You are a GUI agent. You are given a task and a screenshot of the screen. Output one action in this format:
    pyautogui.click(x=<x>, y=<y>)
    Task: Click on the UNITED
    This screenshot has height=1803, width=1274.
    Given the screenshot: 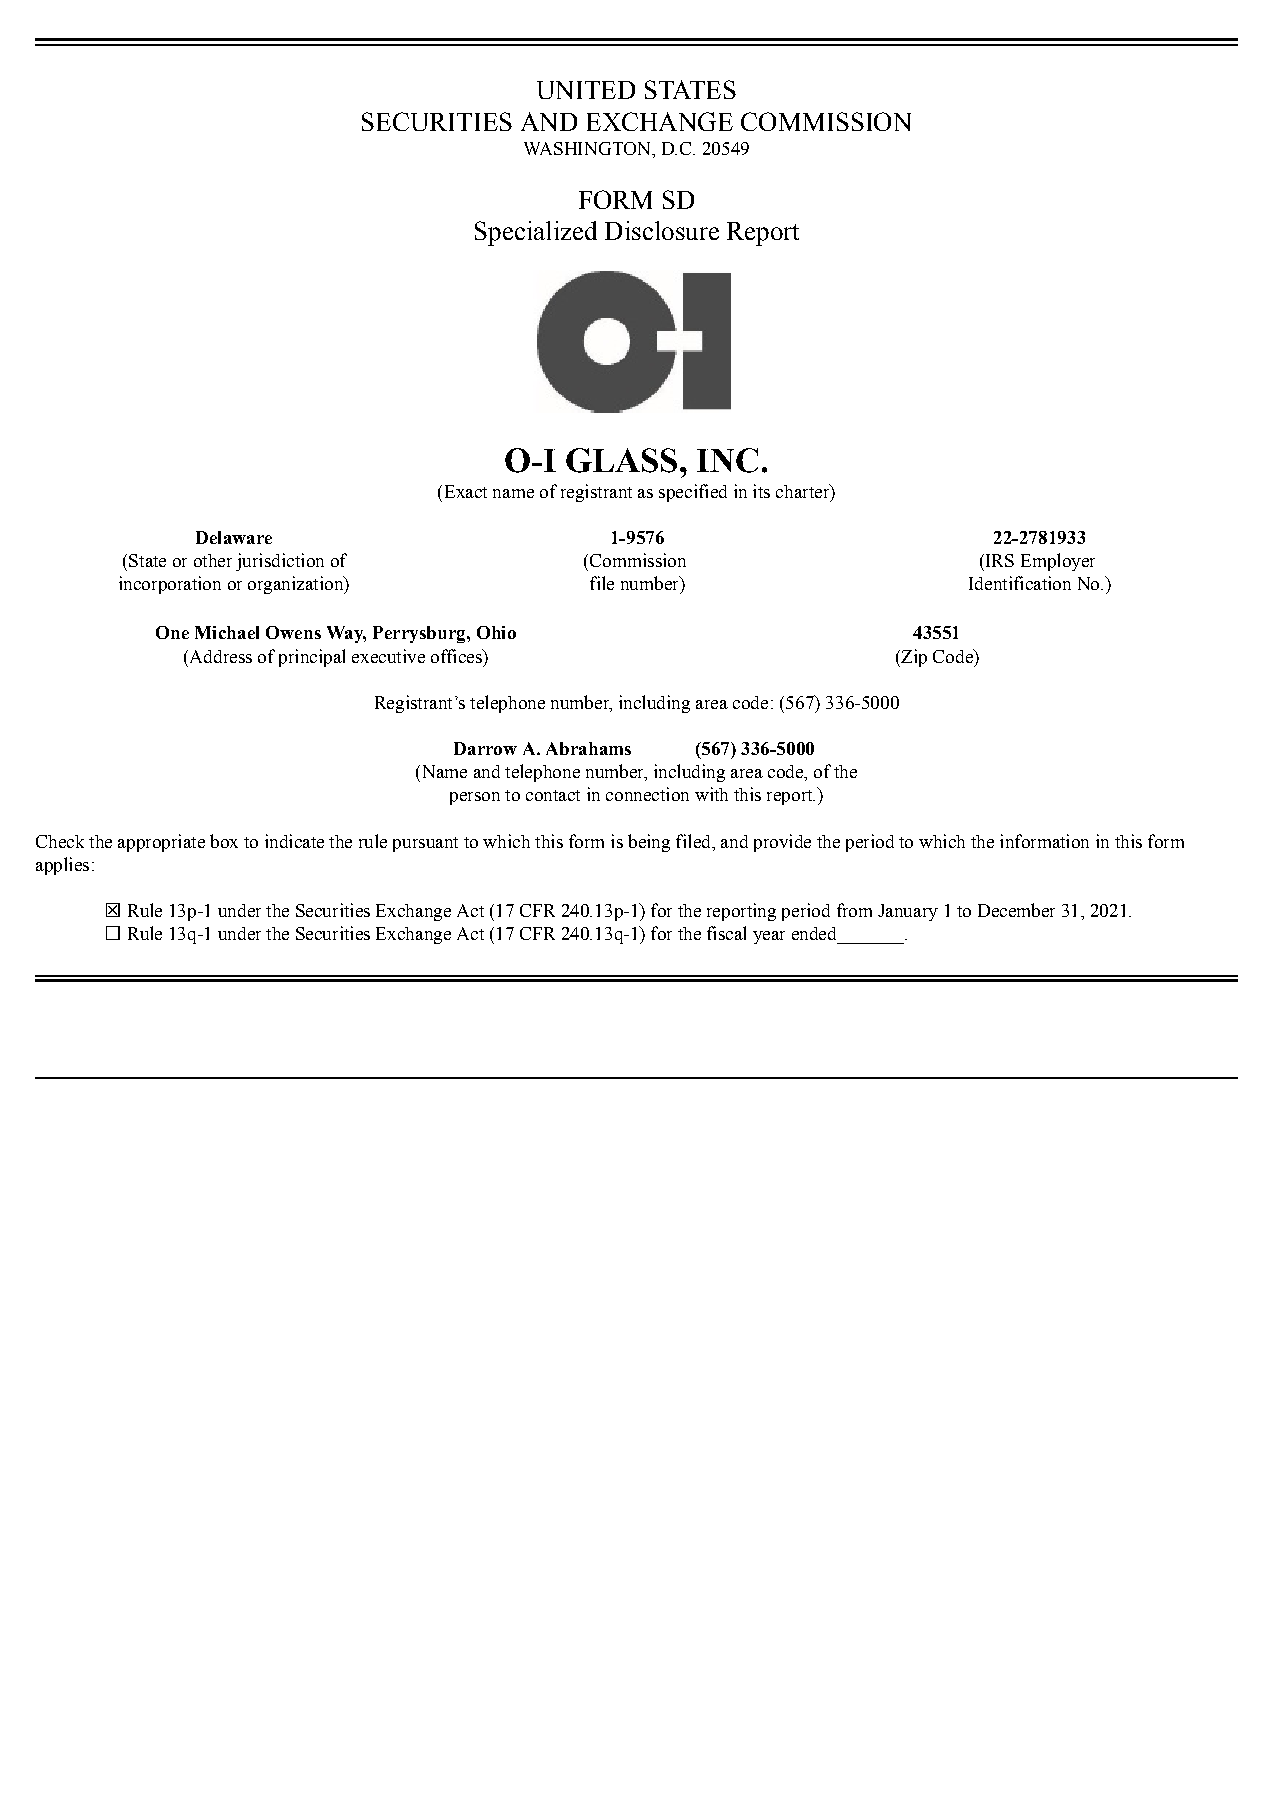 What is the action you would take?
    pyautogui.click(x=586, y=90)
